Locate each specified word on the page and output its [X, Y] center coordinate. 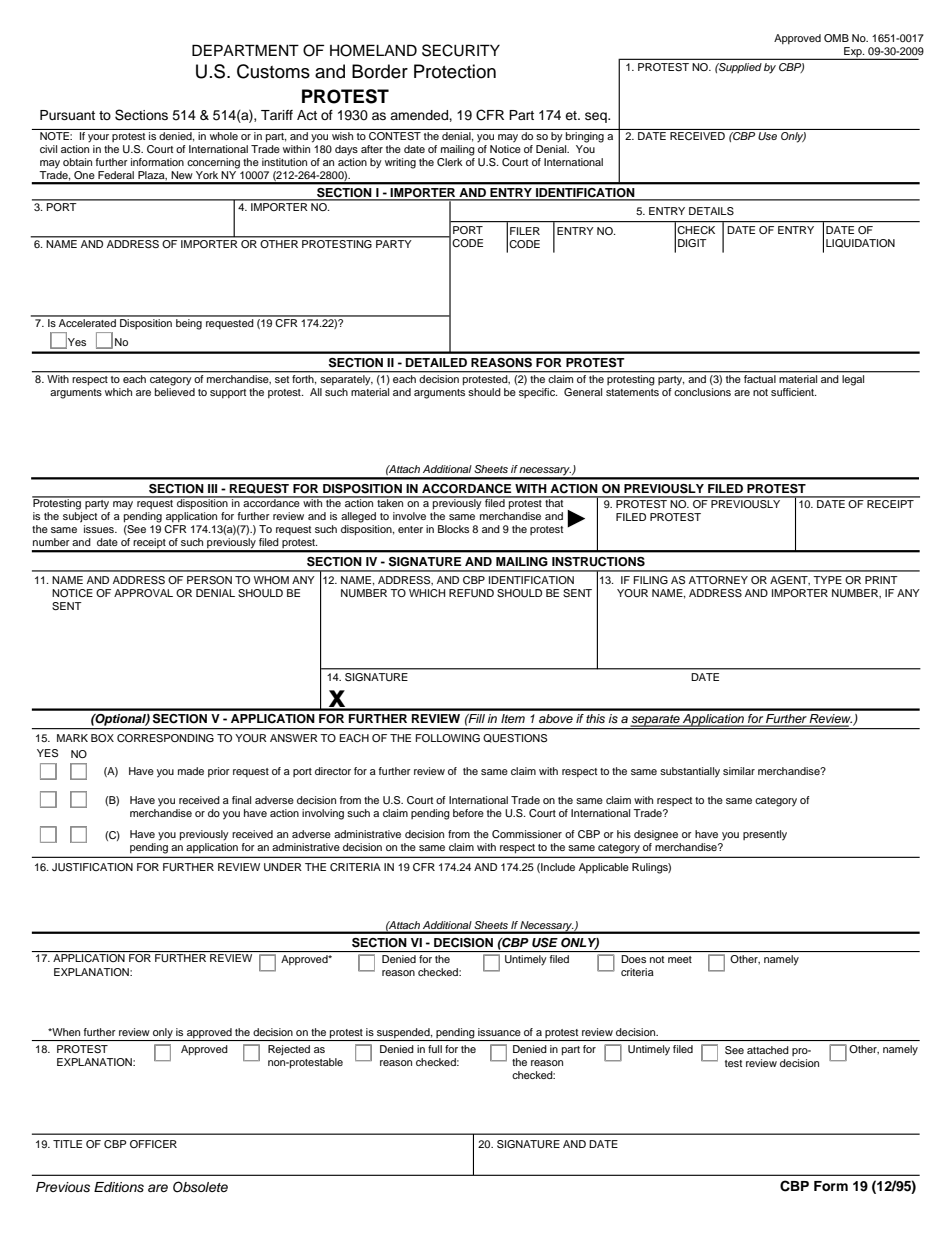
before [468, 813]
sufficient [793, 392]
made [191, 771]
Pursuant [67, 115]
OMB [836, 38]
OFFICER [153, 1144]
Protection [455, 71]
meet [680, 959]
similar [739, 771]
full [435, 1049]
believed [175, 392]
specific [538, 393]
